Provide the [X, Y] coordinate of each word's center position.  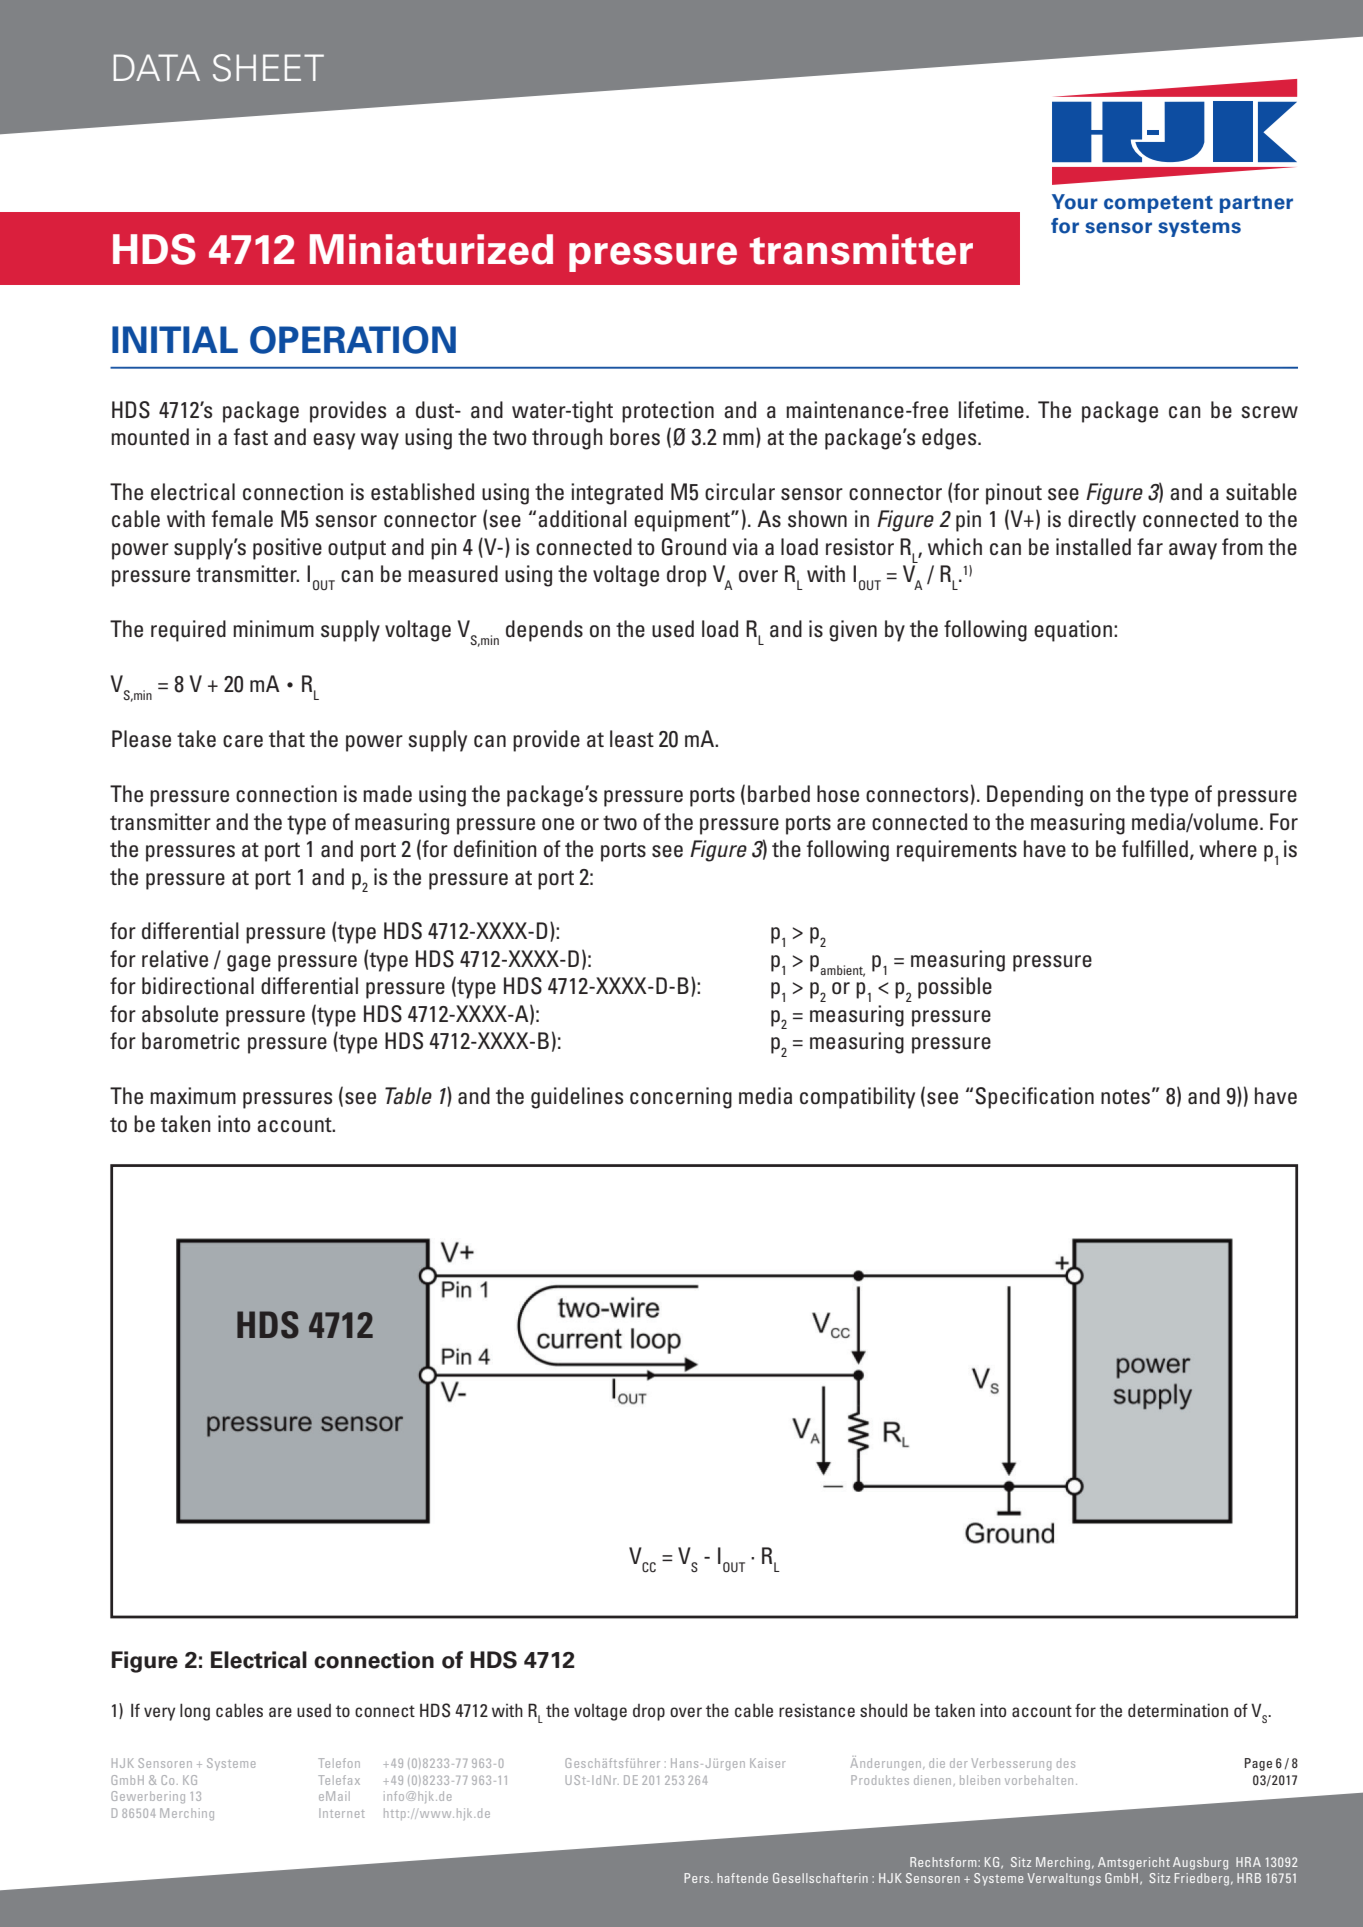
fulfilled [1155, 849]
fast [251, 437]
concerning [681, 1098]
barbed [779, 794]
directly [1102, 521]
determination [1178, 1710]
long [195, 1712]
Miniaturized [431, 249]
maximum [193, 1096]
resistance [817, 1710]
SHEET [268, 68]
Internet [342, 1813]
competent [1158, 204]
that [287, 739]
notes [1125, 1097]
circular [740, 492]
